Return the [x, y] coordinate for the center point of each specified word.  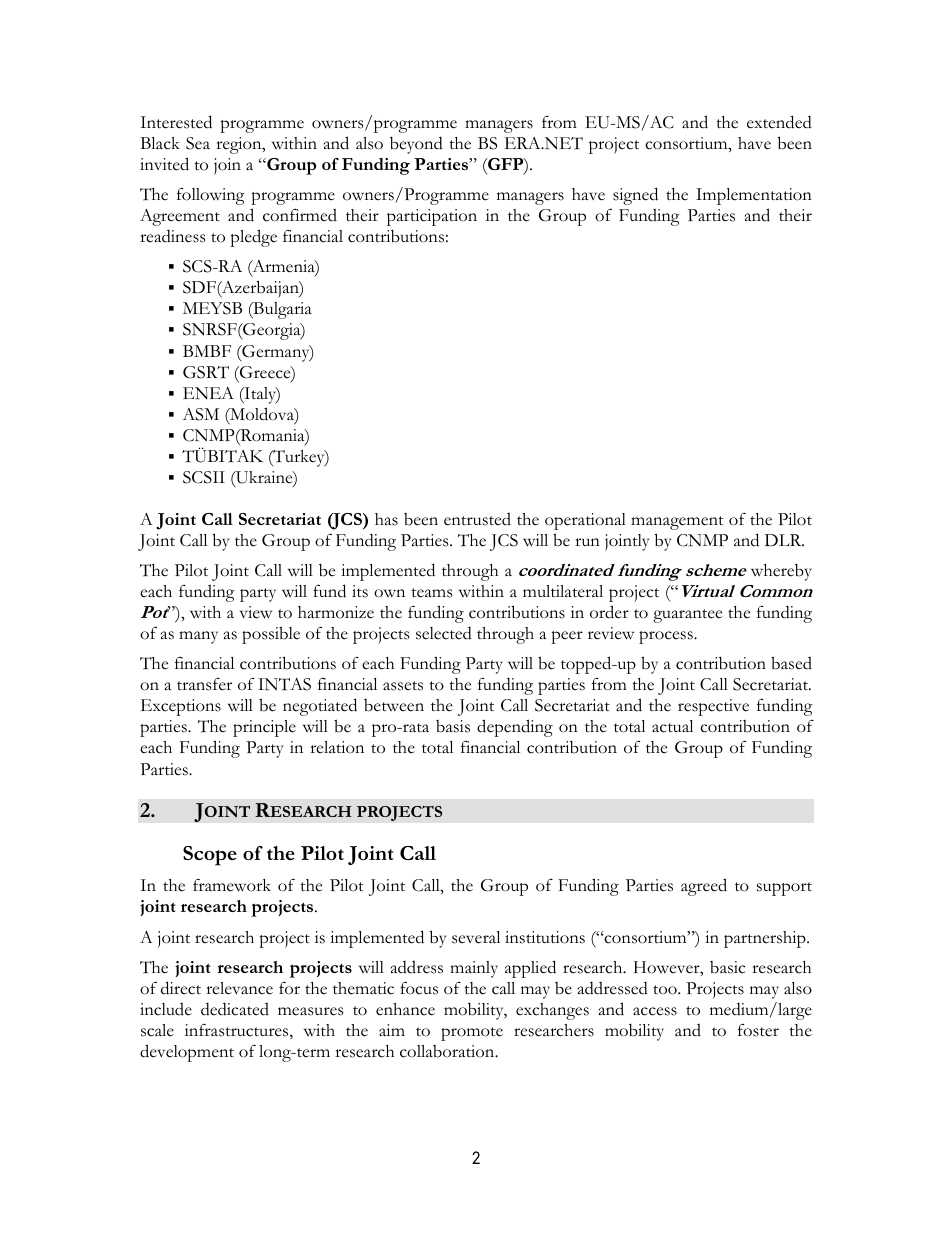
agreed [704, 887]
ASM [200, 414]
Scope [210, 856]
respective [713, 707]
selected [444, 633]
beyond [416, 145]
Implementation [754, 196]
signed [635, 196]
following [211, 196]
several [476, 937]
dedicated [235, 1009]
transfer [204, 684]
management [677, 523]
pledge [253, 238]
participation [432, 217]
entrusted [477, 519]
